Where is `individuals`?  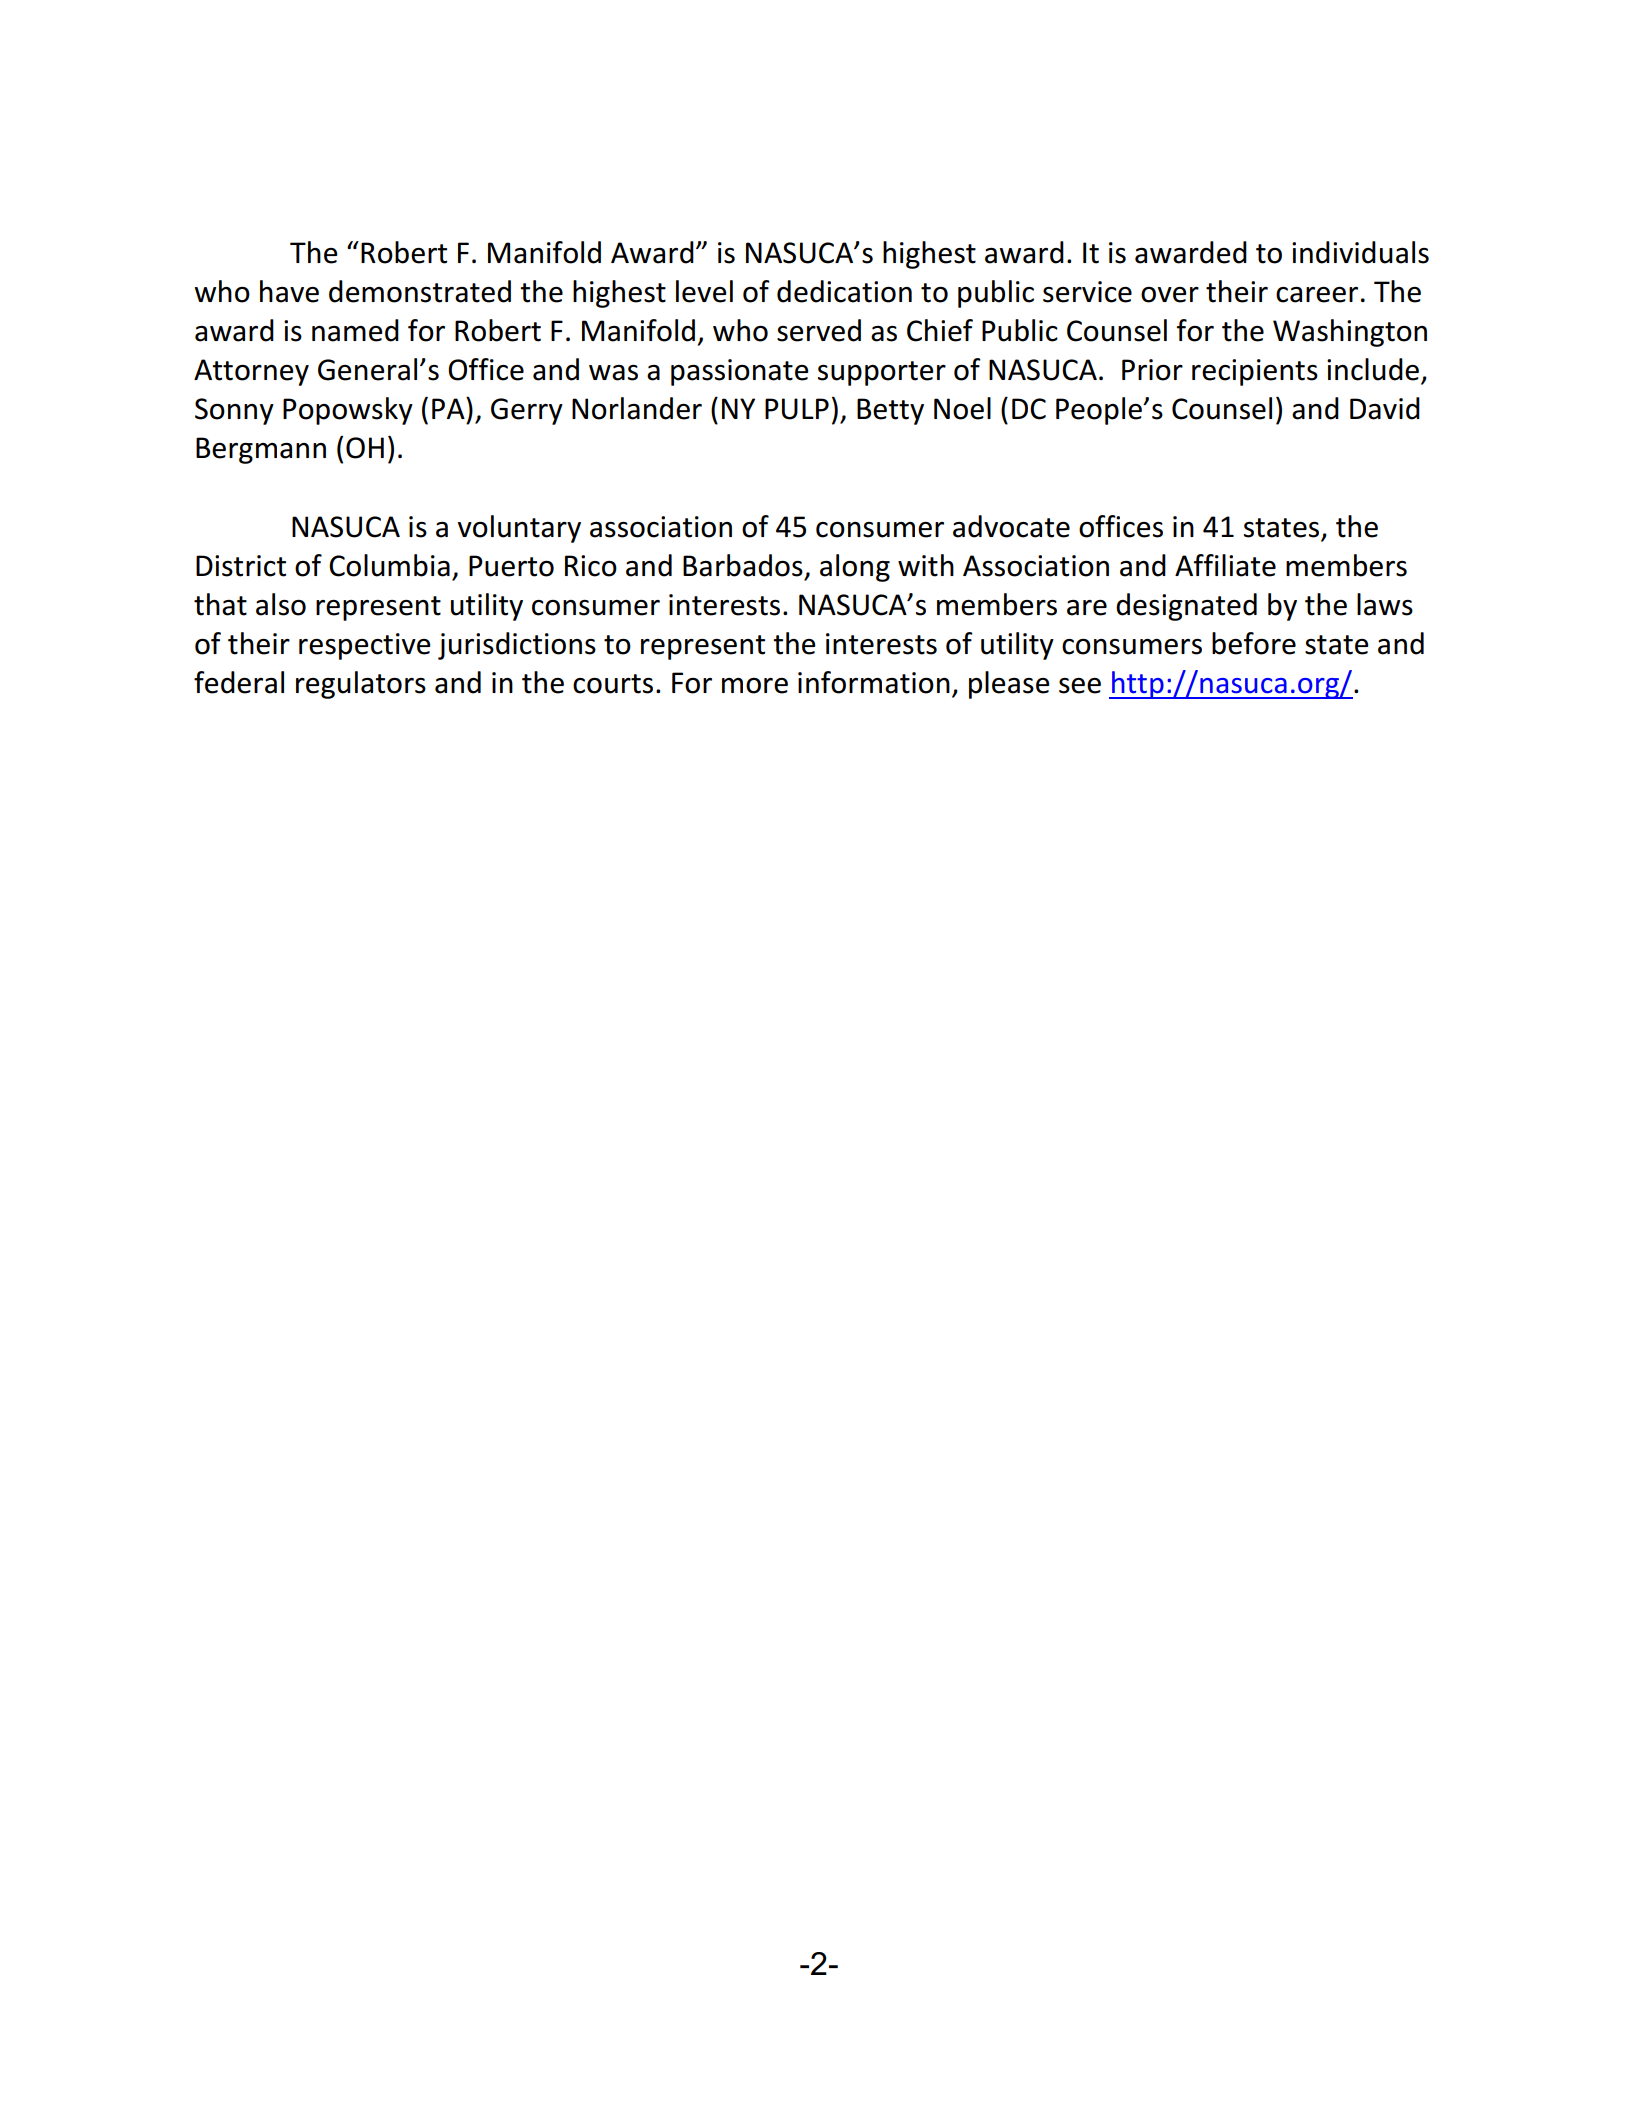 individuals is located at coordinates (1360, 252).
